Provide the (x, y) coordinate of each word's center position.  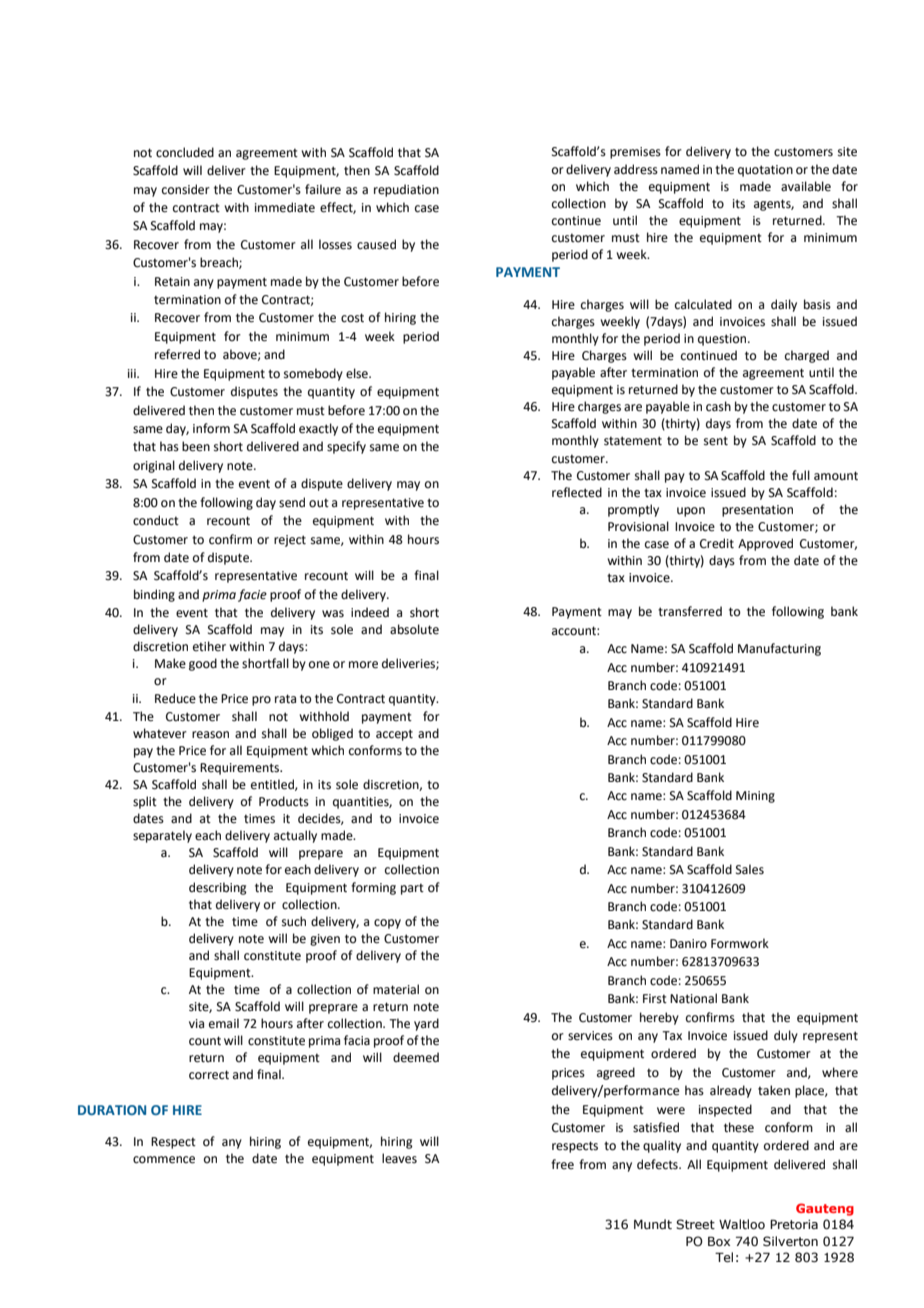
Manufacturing (779, 649)
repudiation (406, 190)
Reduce (175, 698)
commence (164, 1160)
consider (186, 189)
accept (394, 735)
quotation (765, 171)
